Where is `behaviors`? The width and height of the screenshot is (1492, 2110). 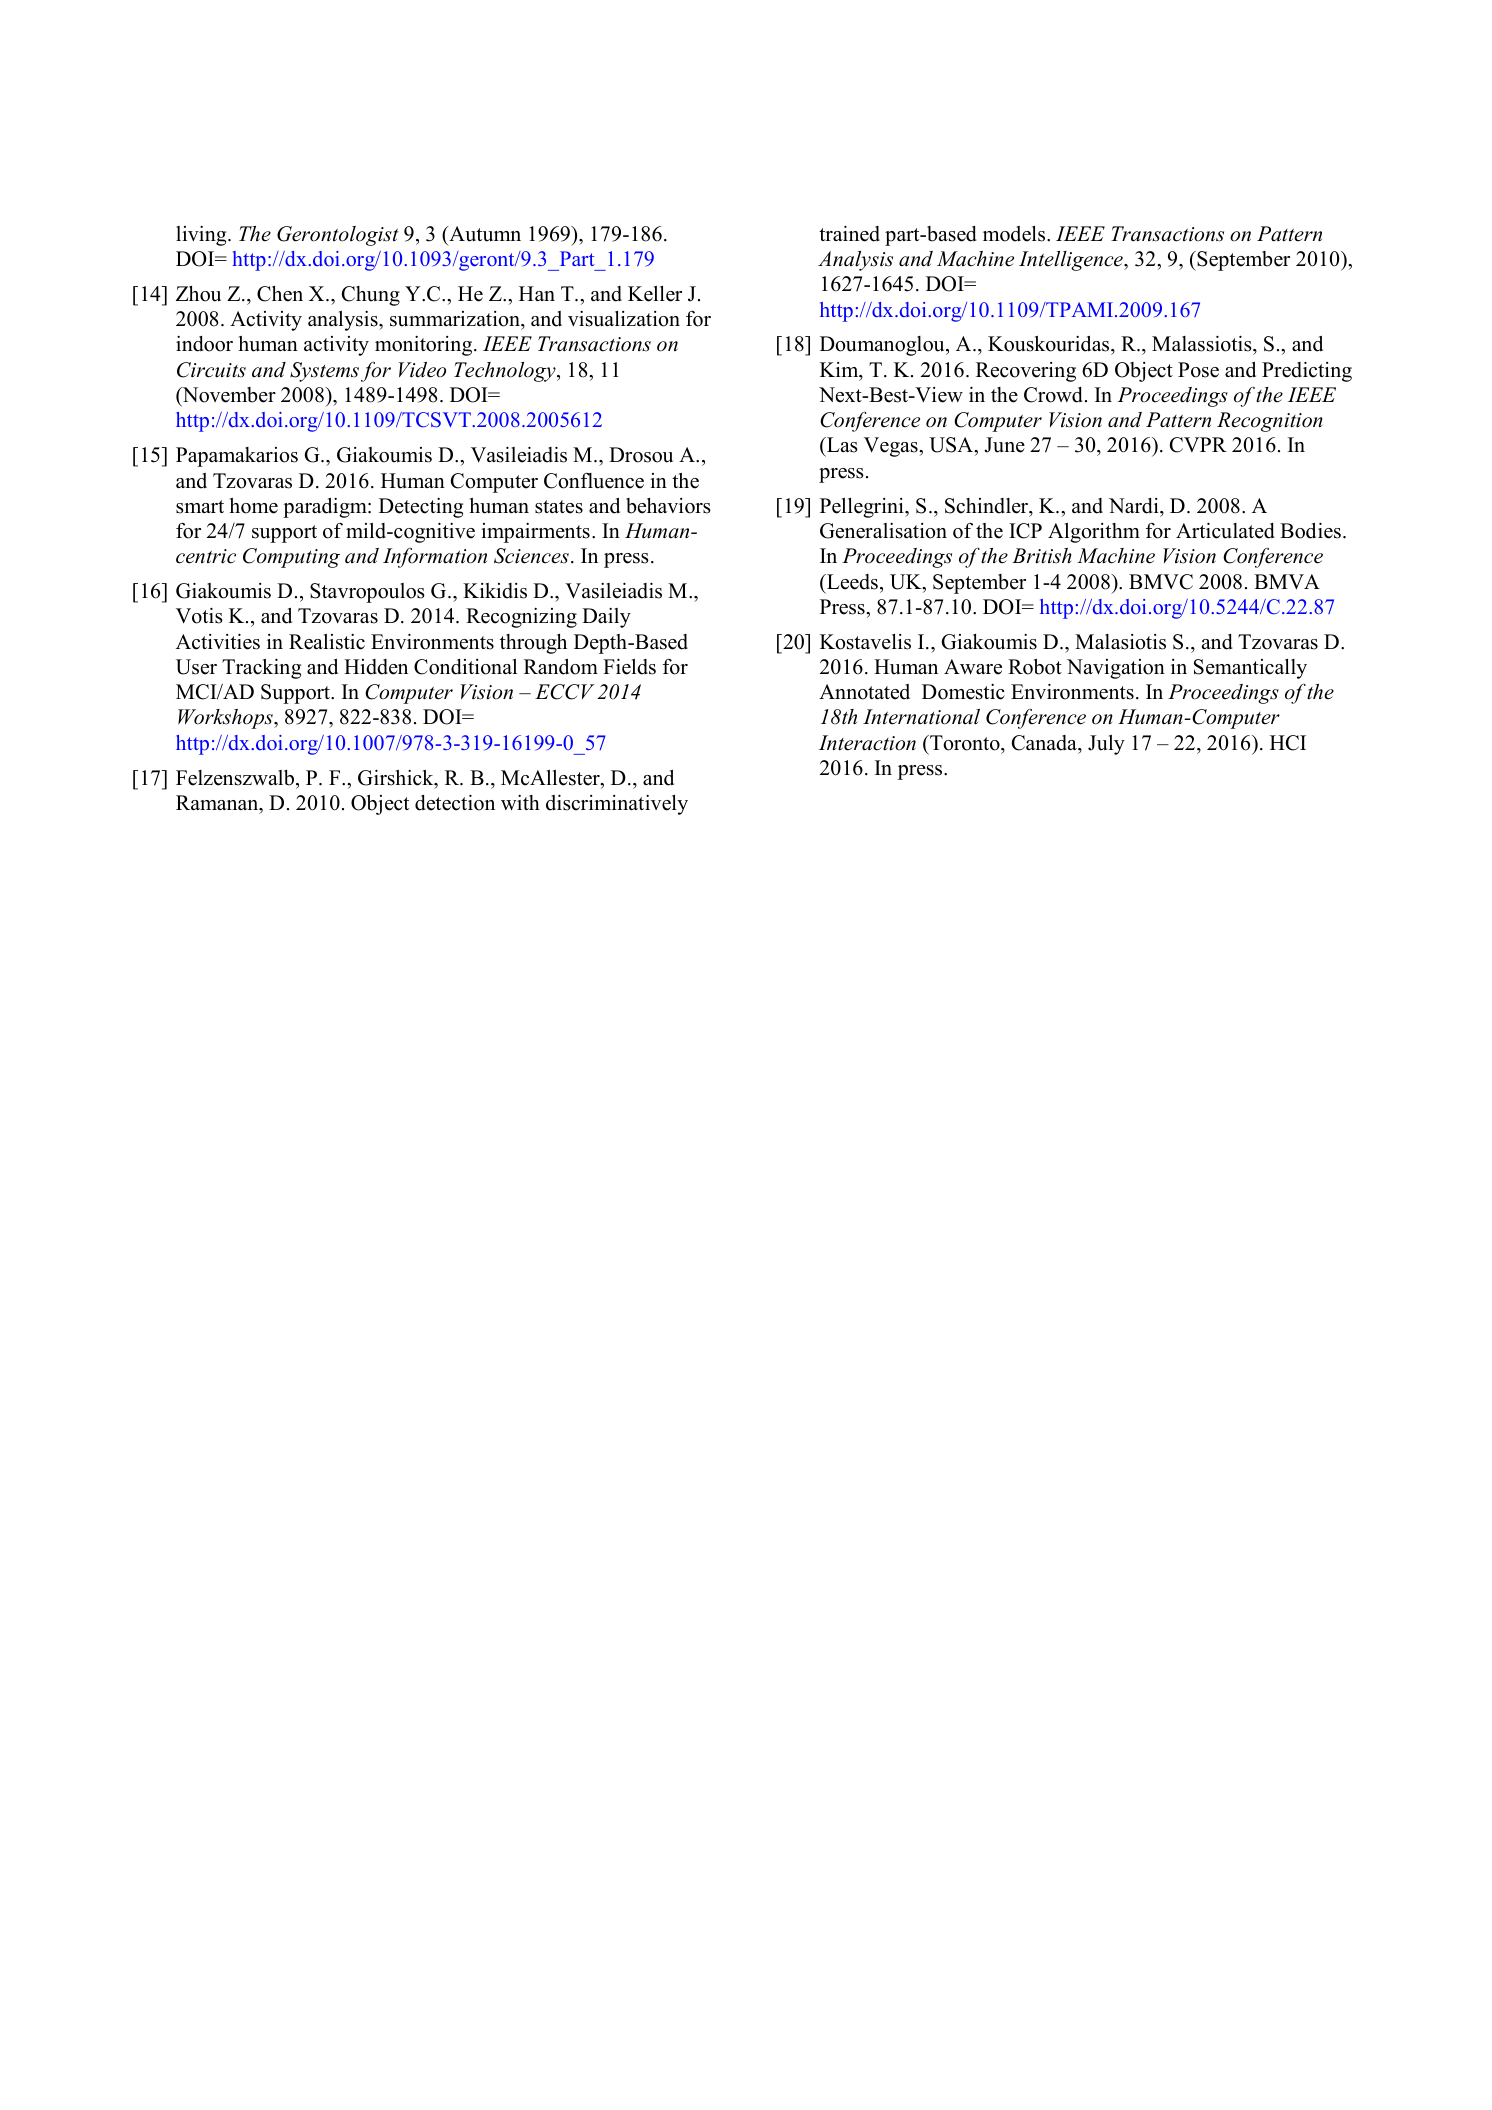
behaviors is located at coordinates (668, 506).
